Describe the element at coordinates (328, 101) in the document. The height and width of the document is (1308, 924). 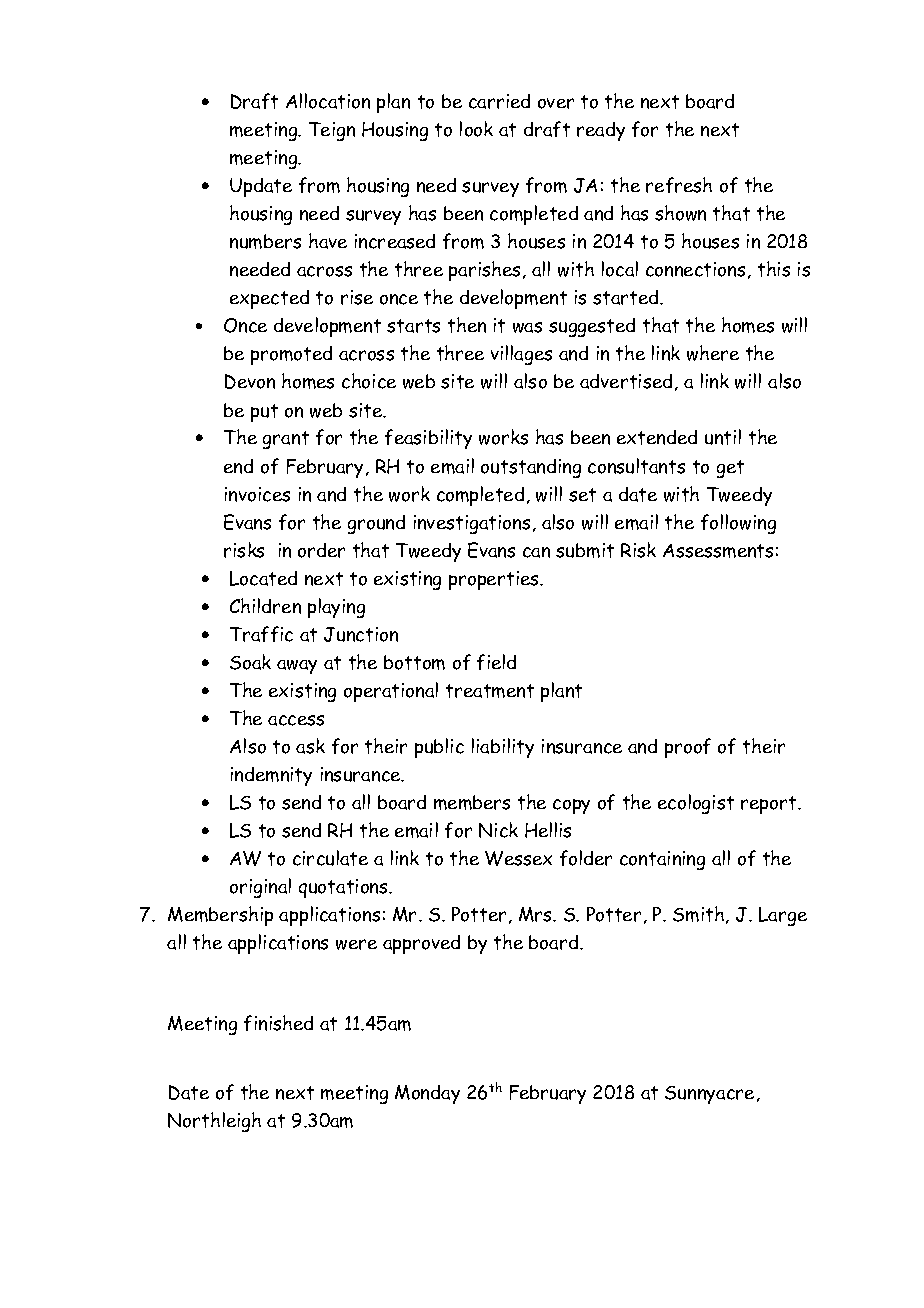
I see `Allocation` at that location.
